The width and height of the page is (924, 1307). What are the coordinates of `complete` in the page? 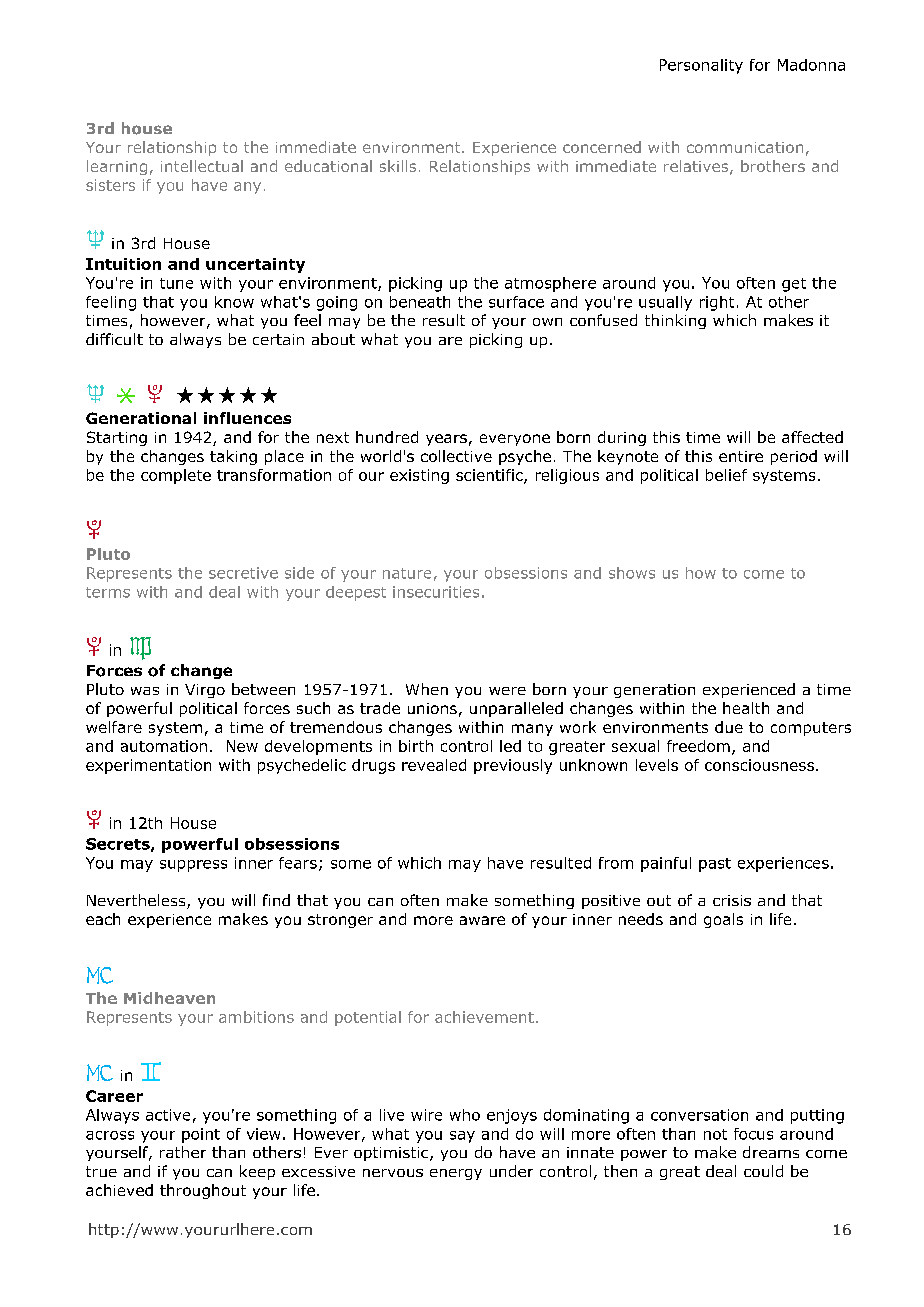 It's located at (176, 476).
